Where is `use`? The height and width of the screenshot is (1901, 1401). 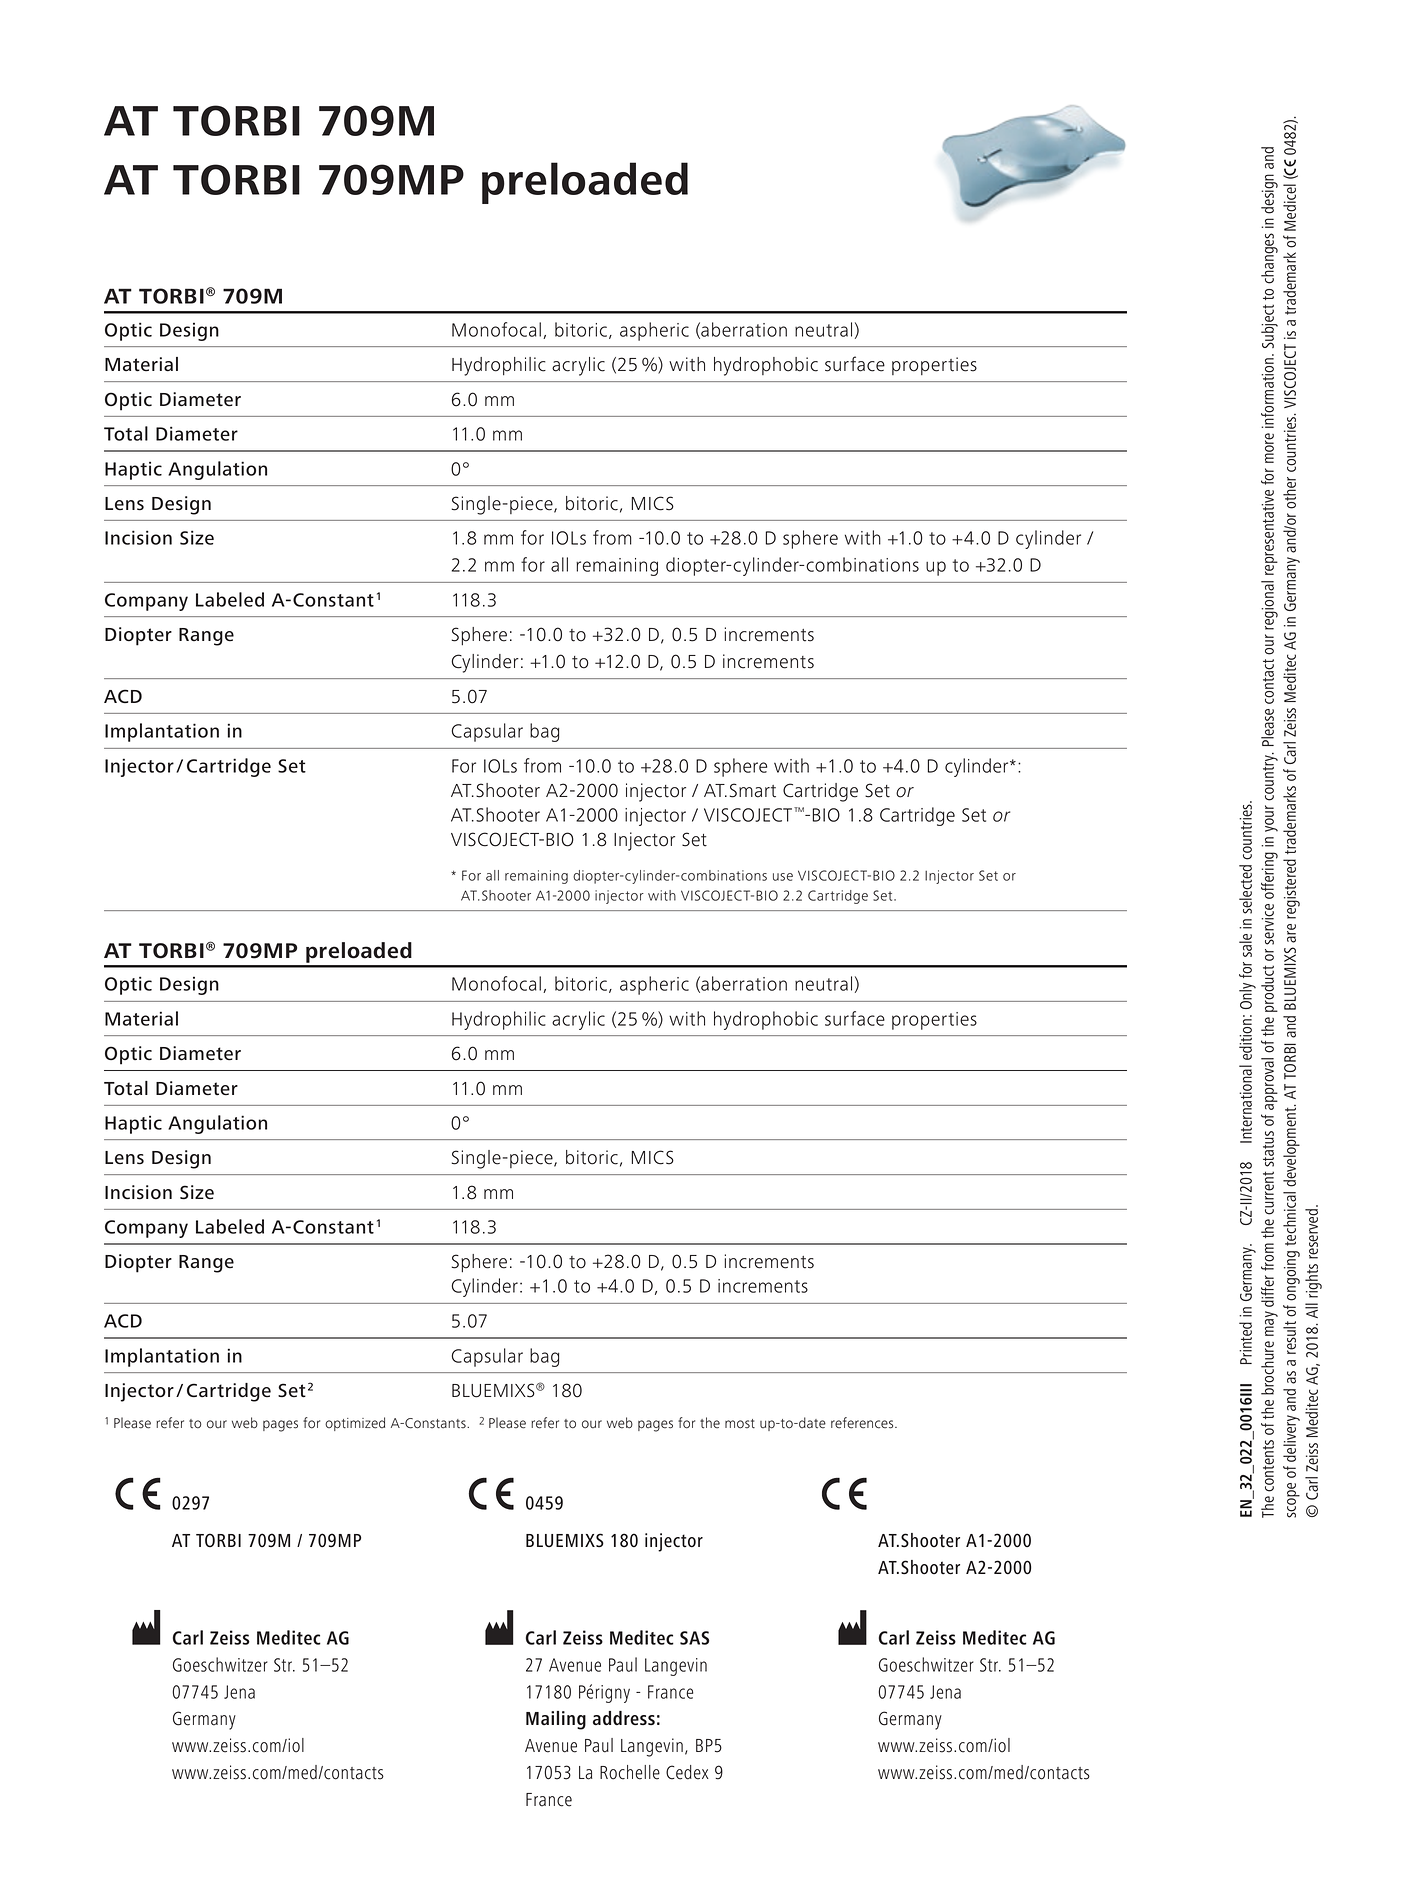 use is located at coordinates (783, 877).
